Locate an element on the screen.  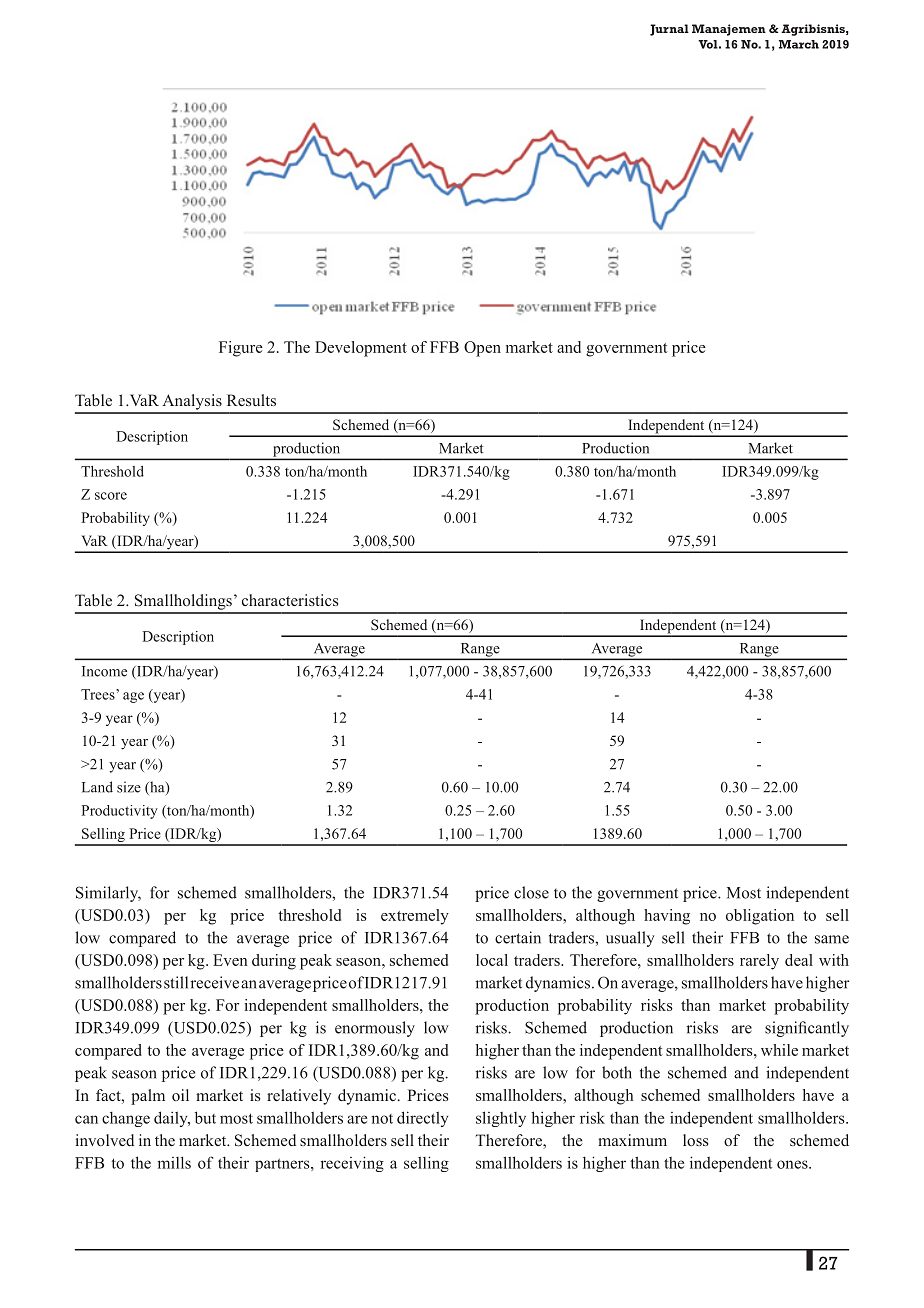
Figure is located at coordinates (241, 349).
